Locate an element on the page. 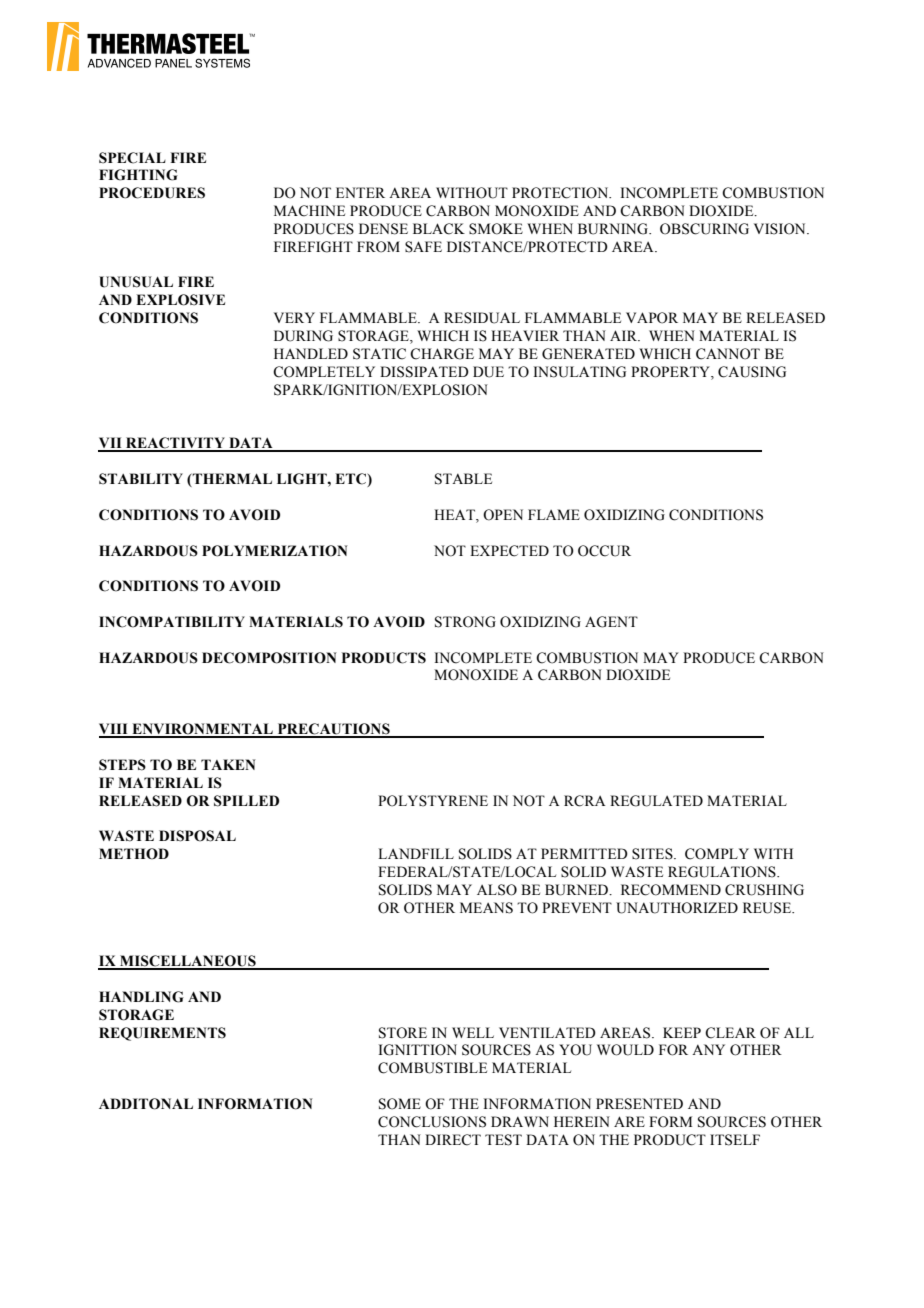  OBSCURING is located at coordinates (704, 229).
